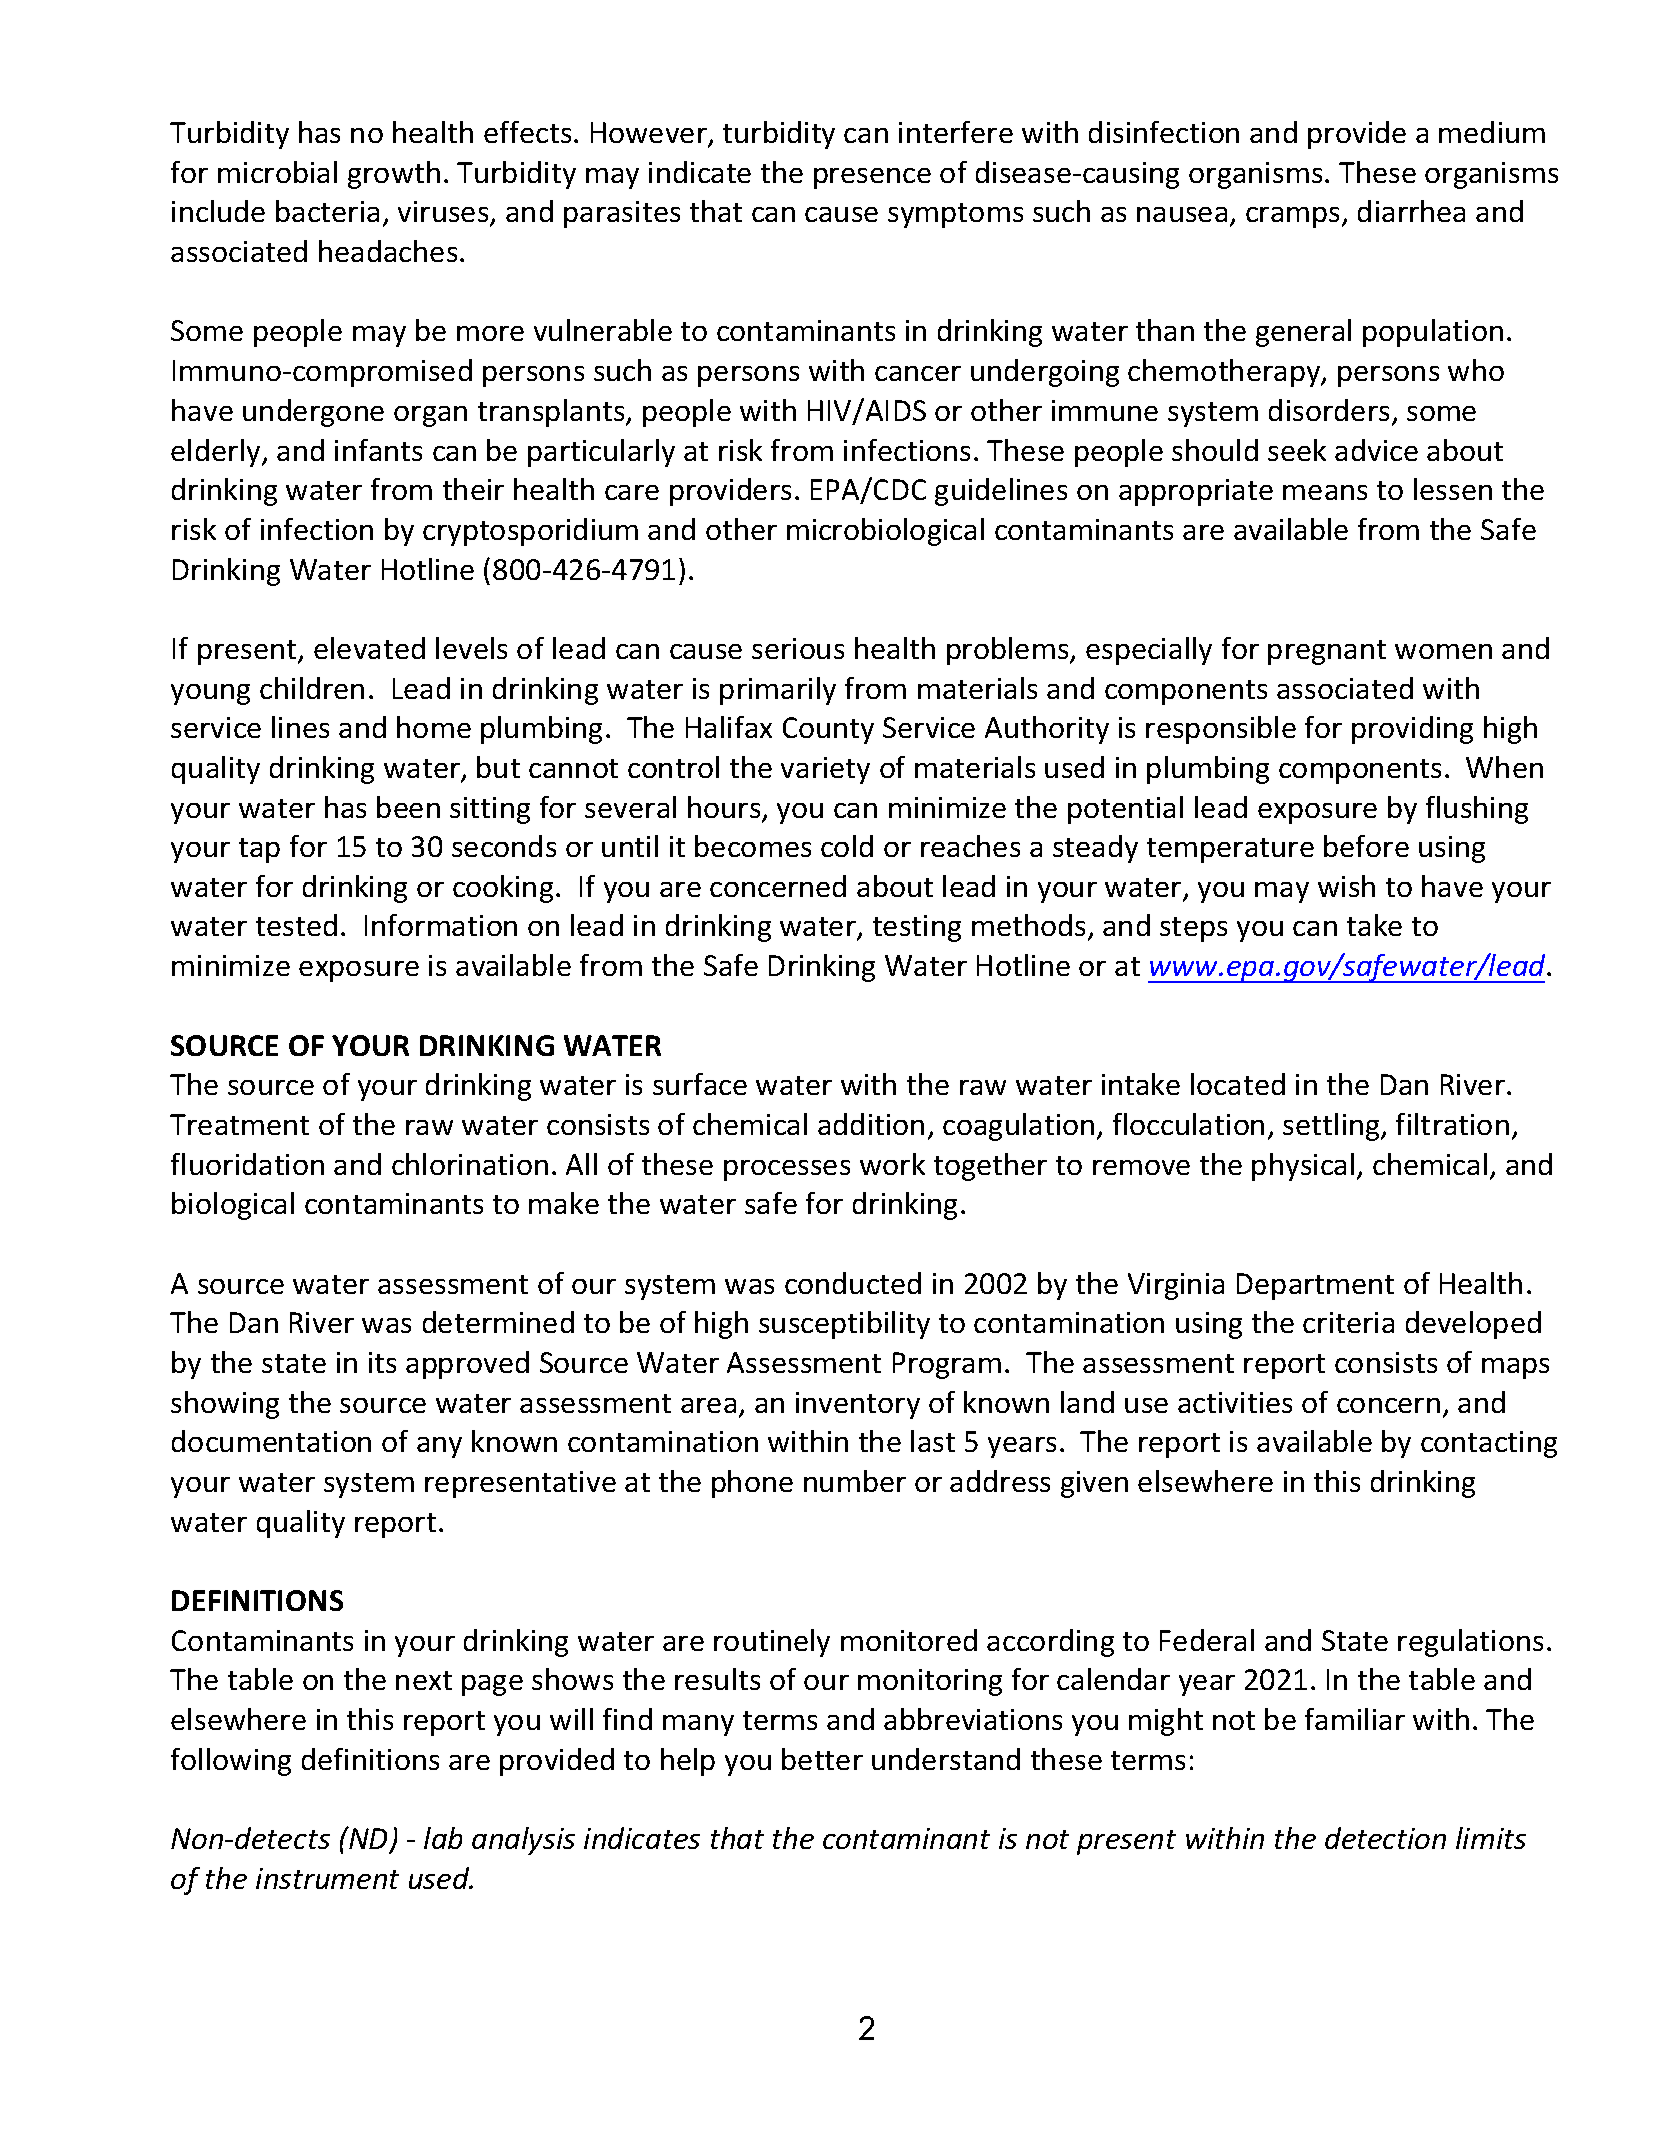  I want to click on pregnant, so click(1327, 652).
